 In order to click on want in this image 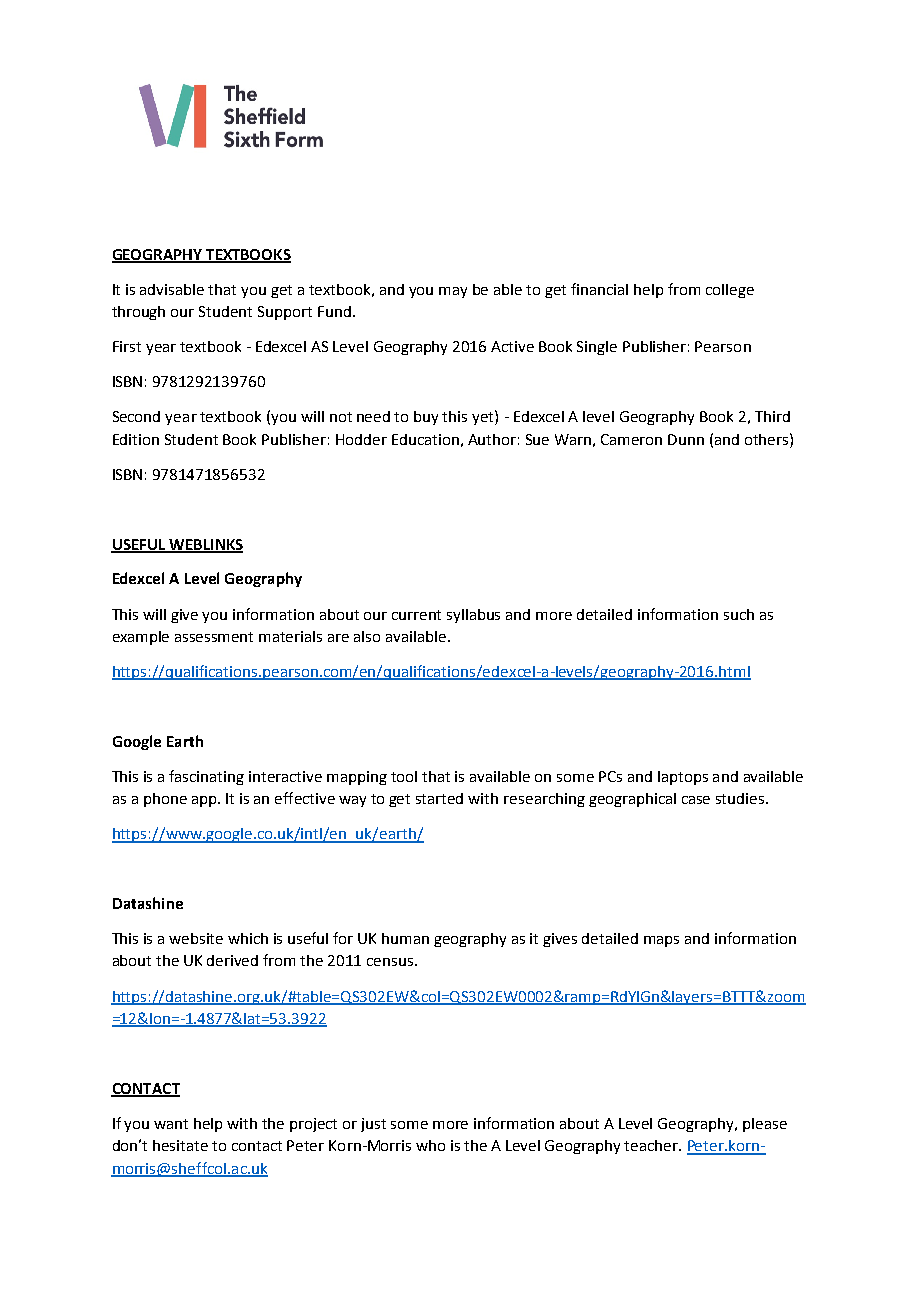, I will do `click(171, 1124)`.
